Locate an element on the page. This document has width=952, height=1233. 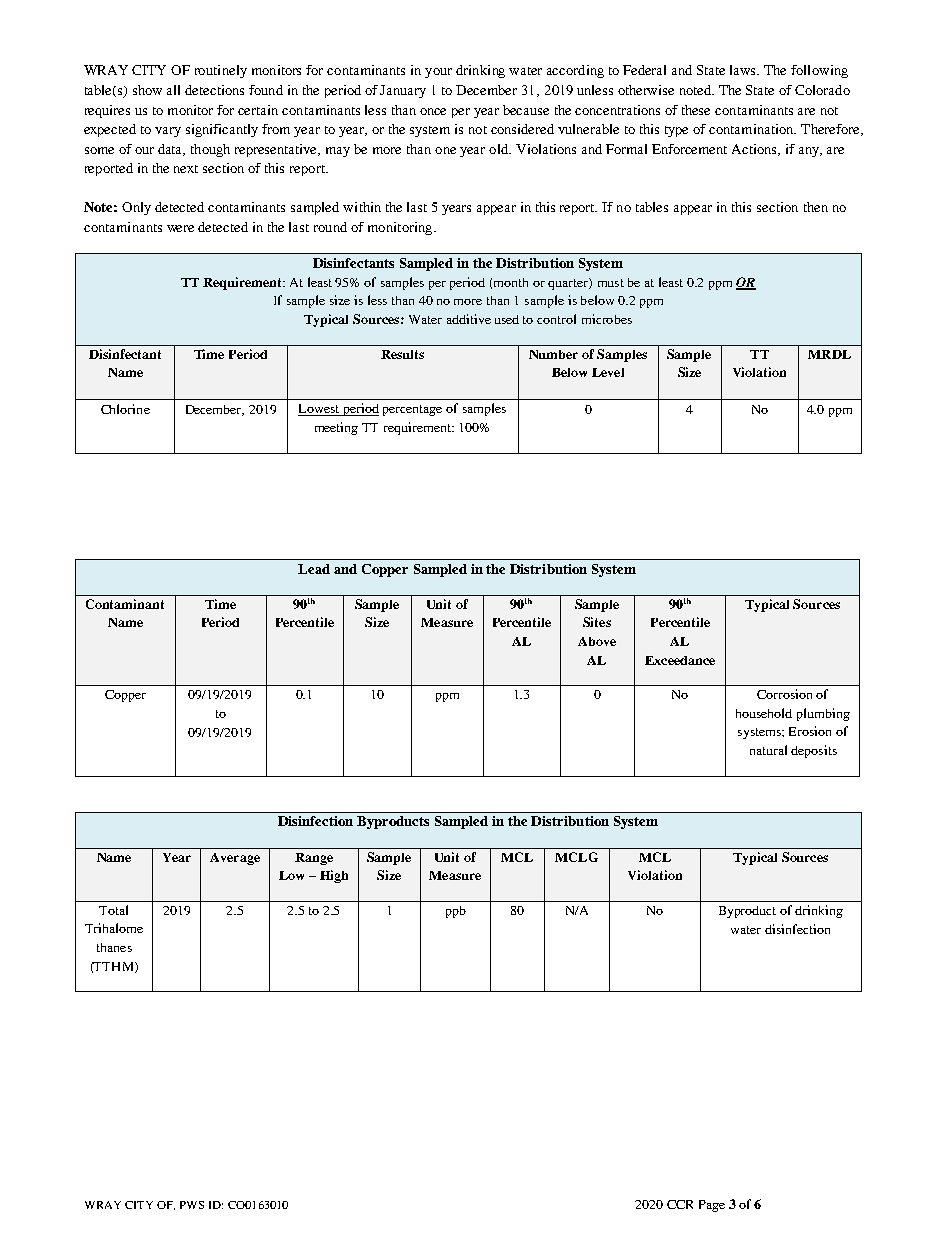
Page is located at coordinates (712, 1206).
